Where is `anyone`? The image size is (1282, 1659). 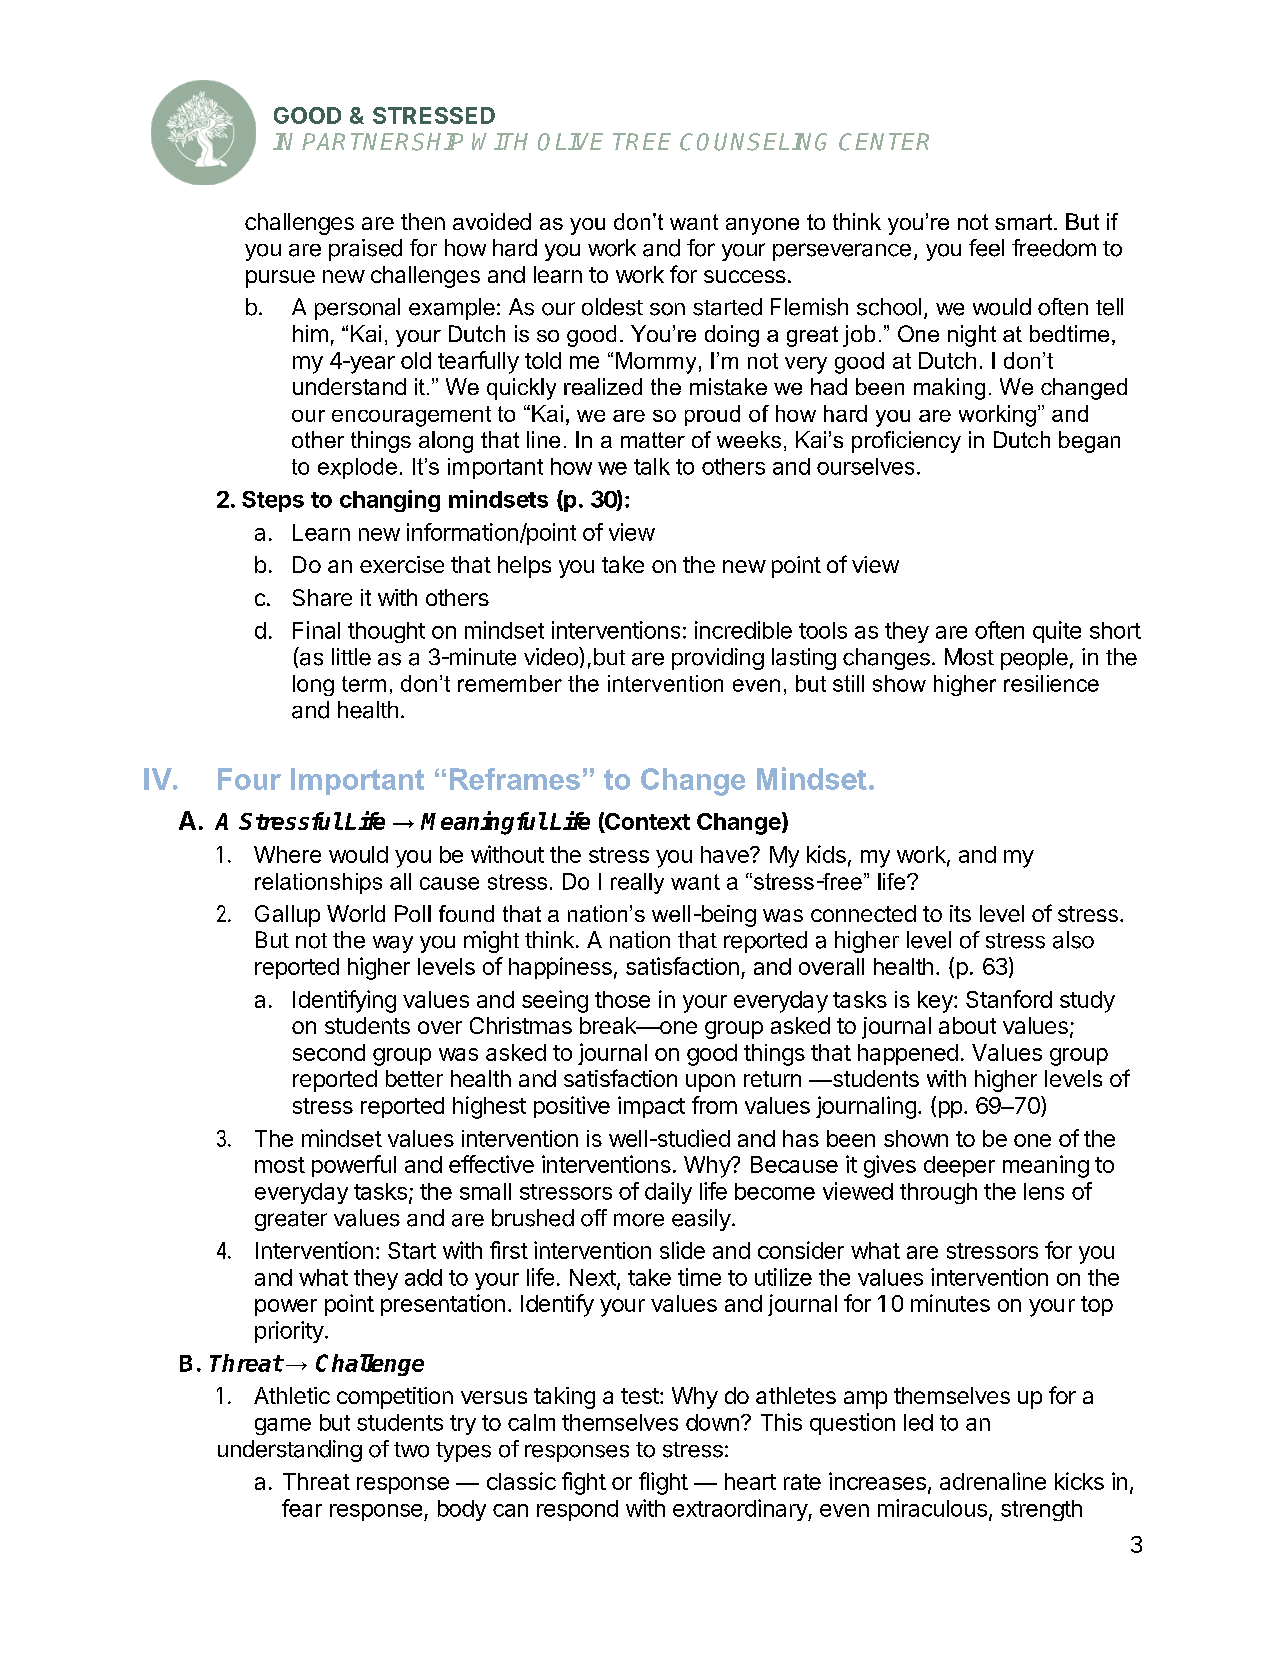 anyone is located at coordinates (762, 226).
